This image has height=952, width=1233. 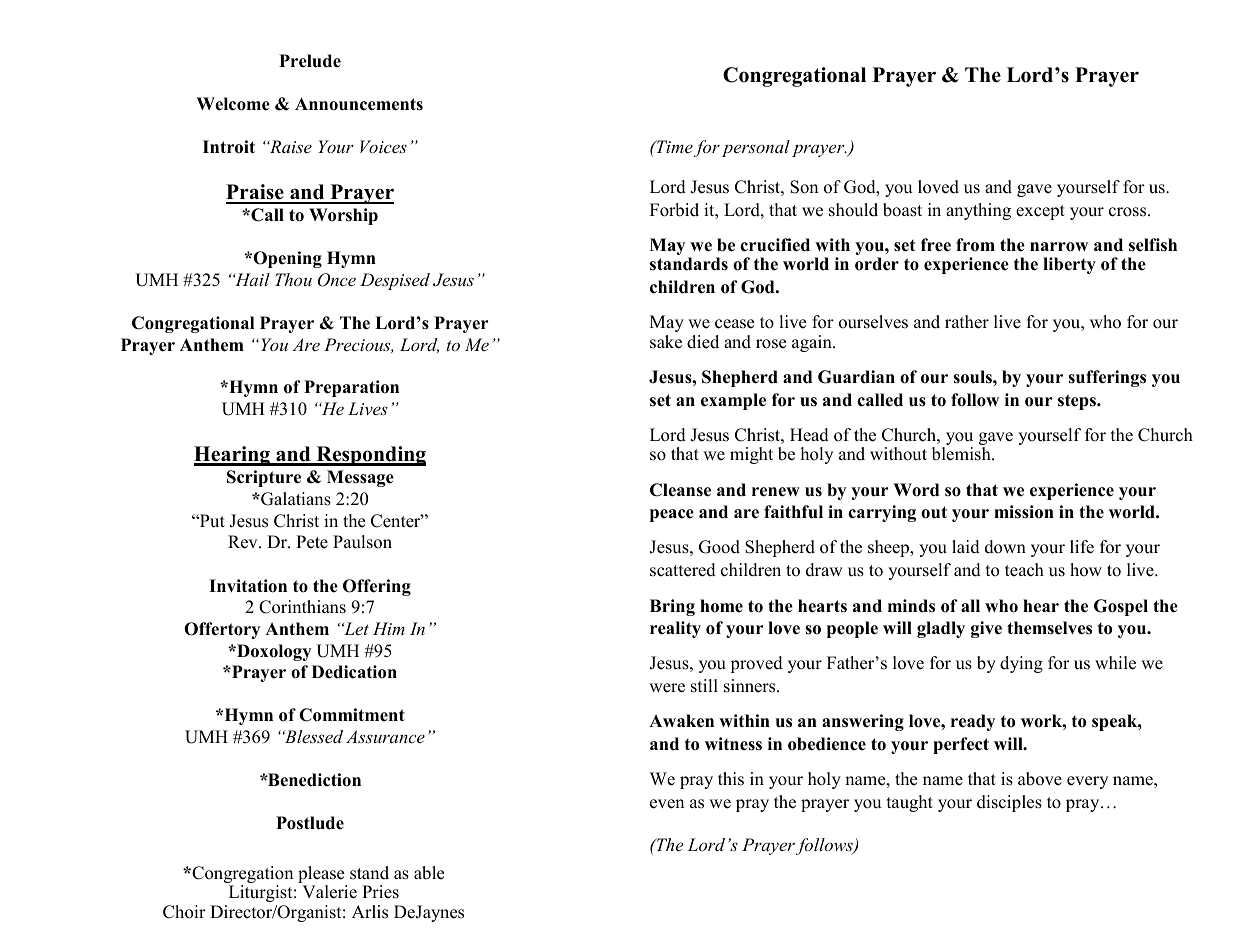 I want to click on except, so click(x=1040, y=212).
